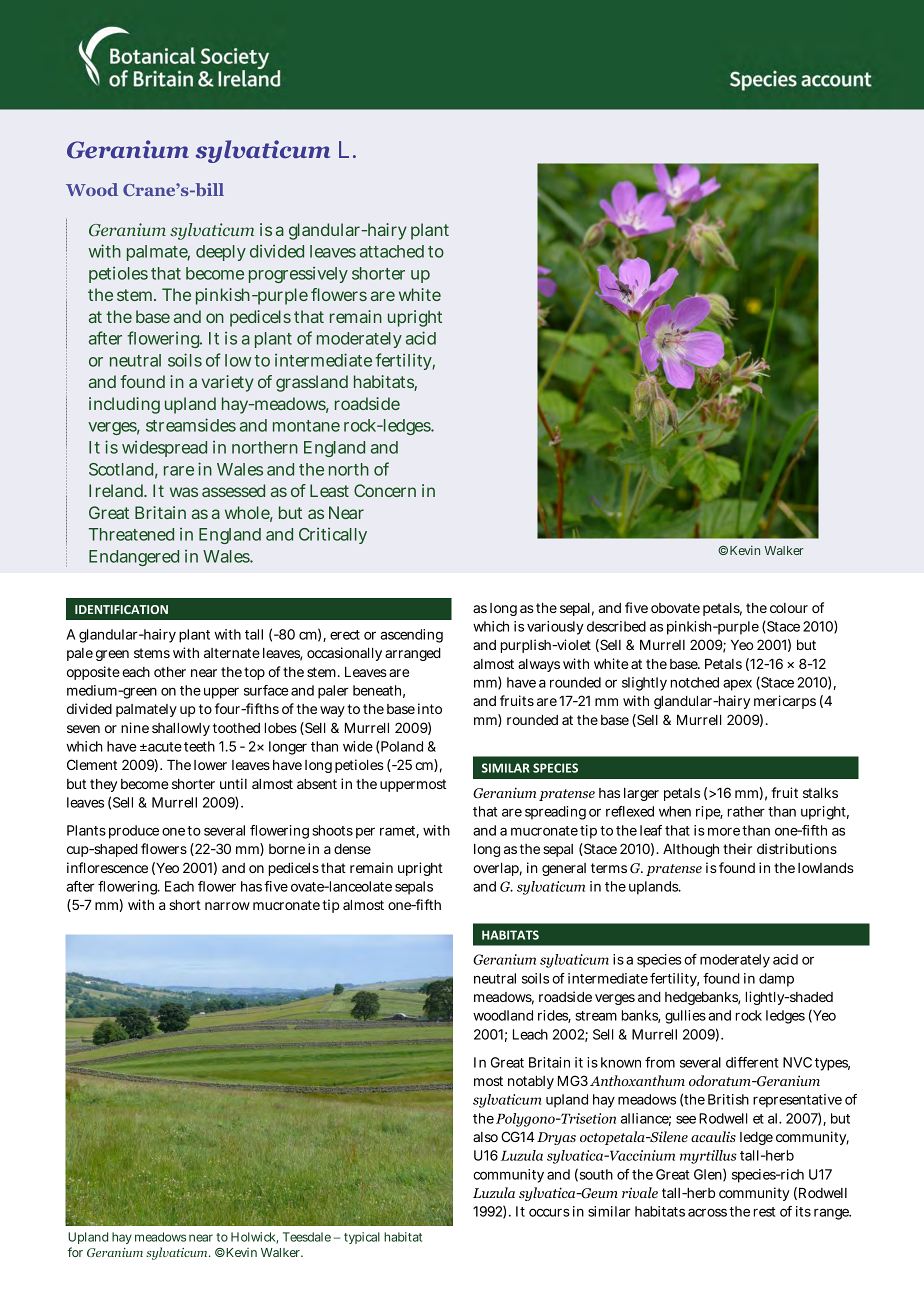  What do you see at coordinates (298, 275) in the page?
I see `progressively` at bounding box center [298, 275].
